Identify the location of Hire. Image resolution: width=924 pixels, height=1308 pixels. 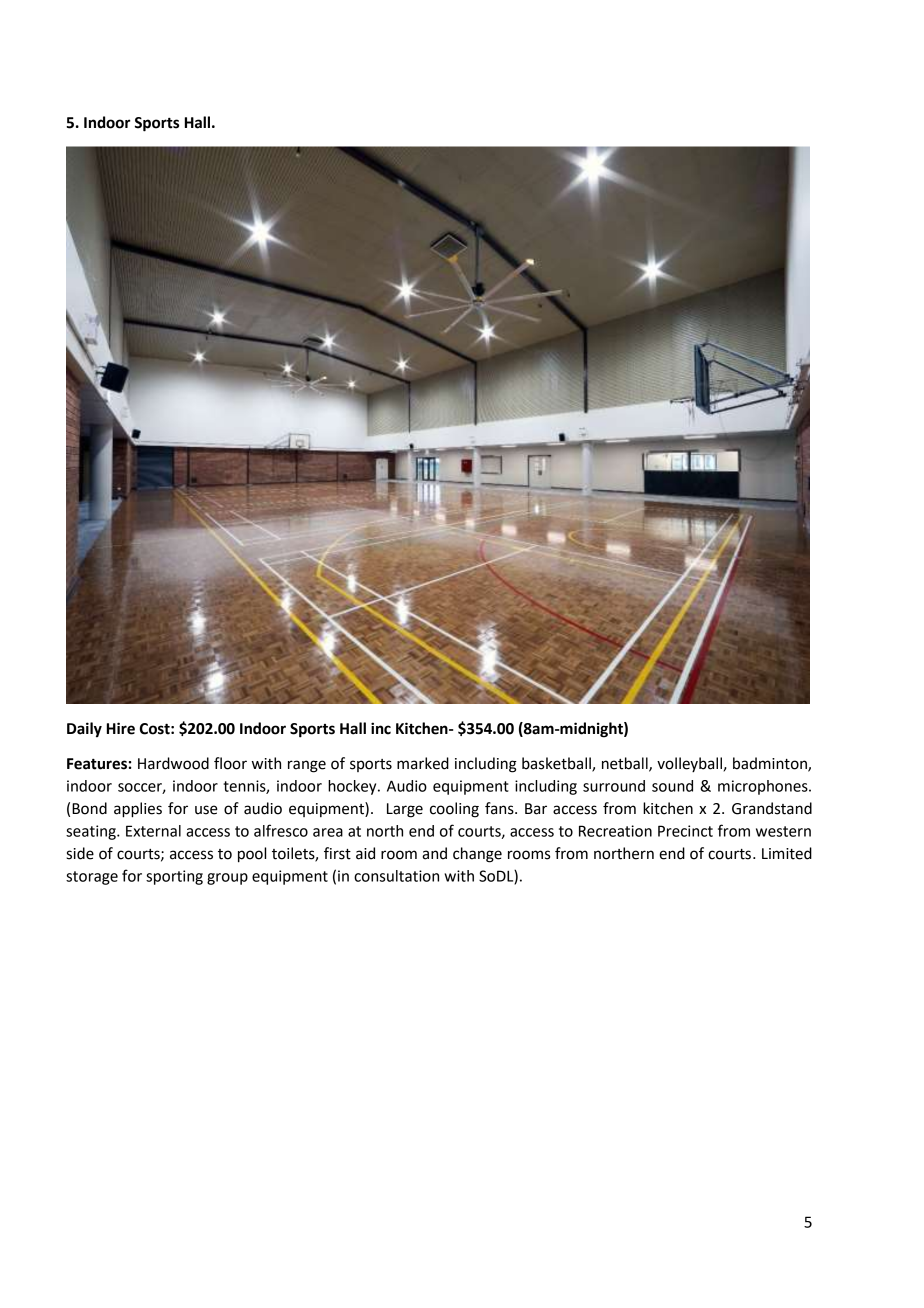
(121, 728).
